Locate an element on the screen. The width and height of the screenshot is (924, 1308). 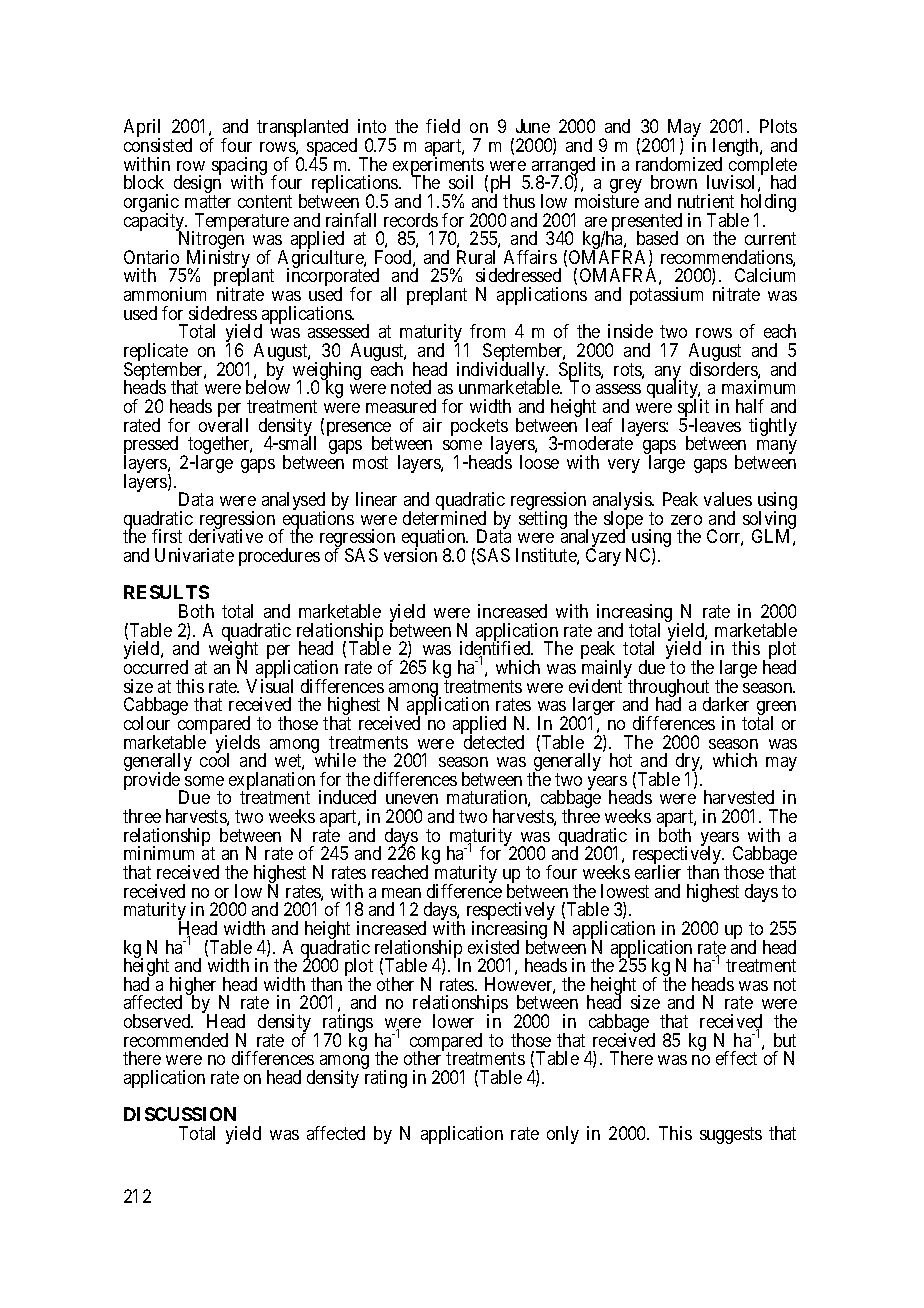
experiments is located at coordinates (438, 167).
